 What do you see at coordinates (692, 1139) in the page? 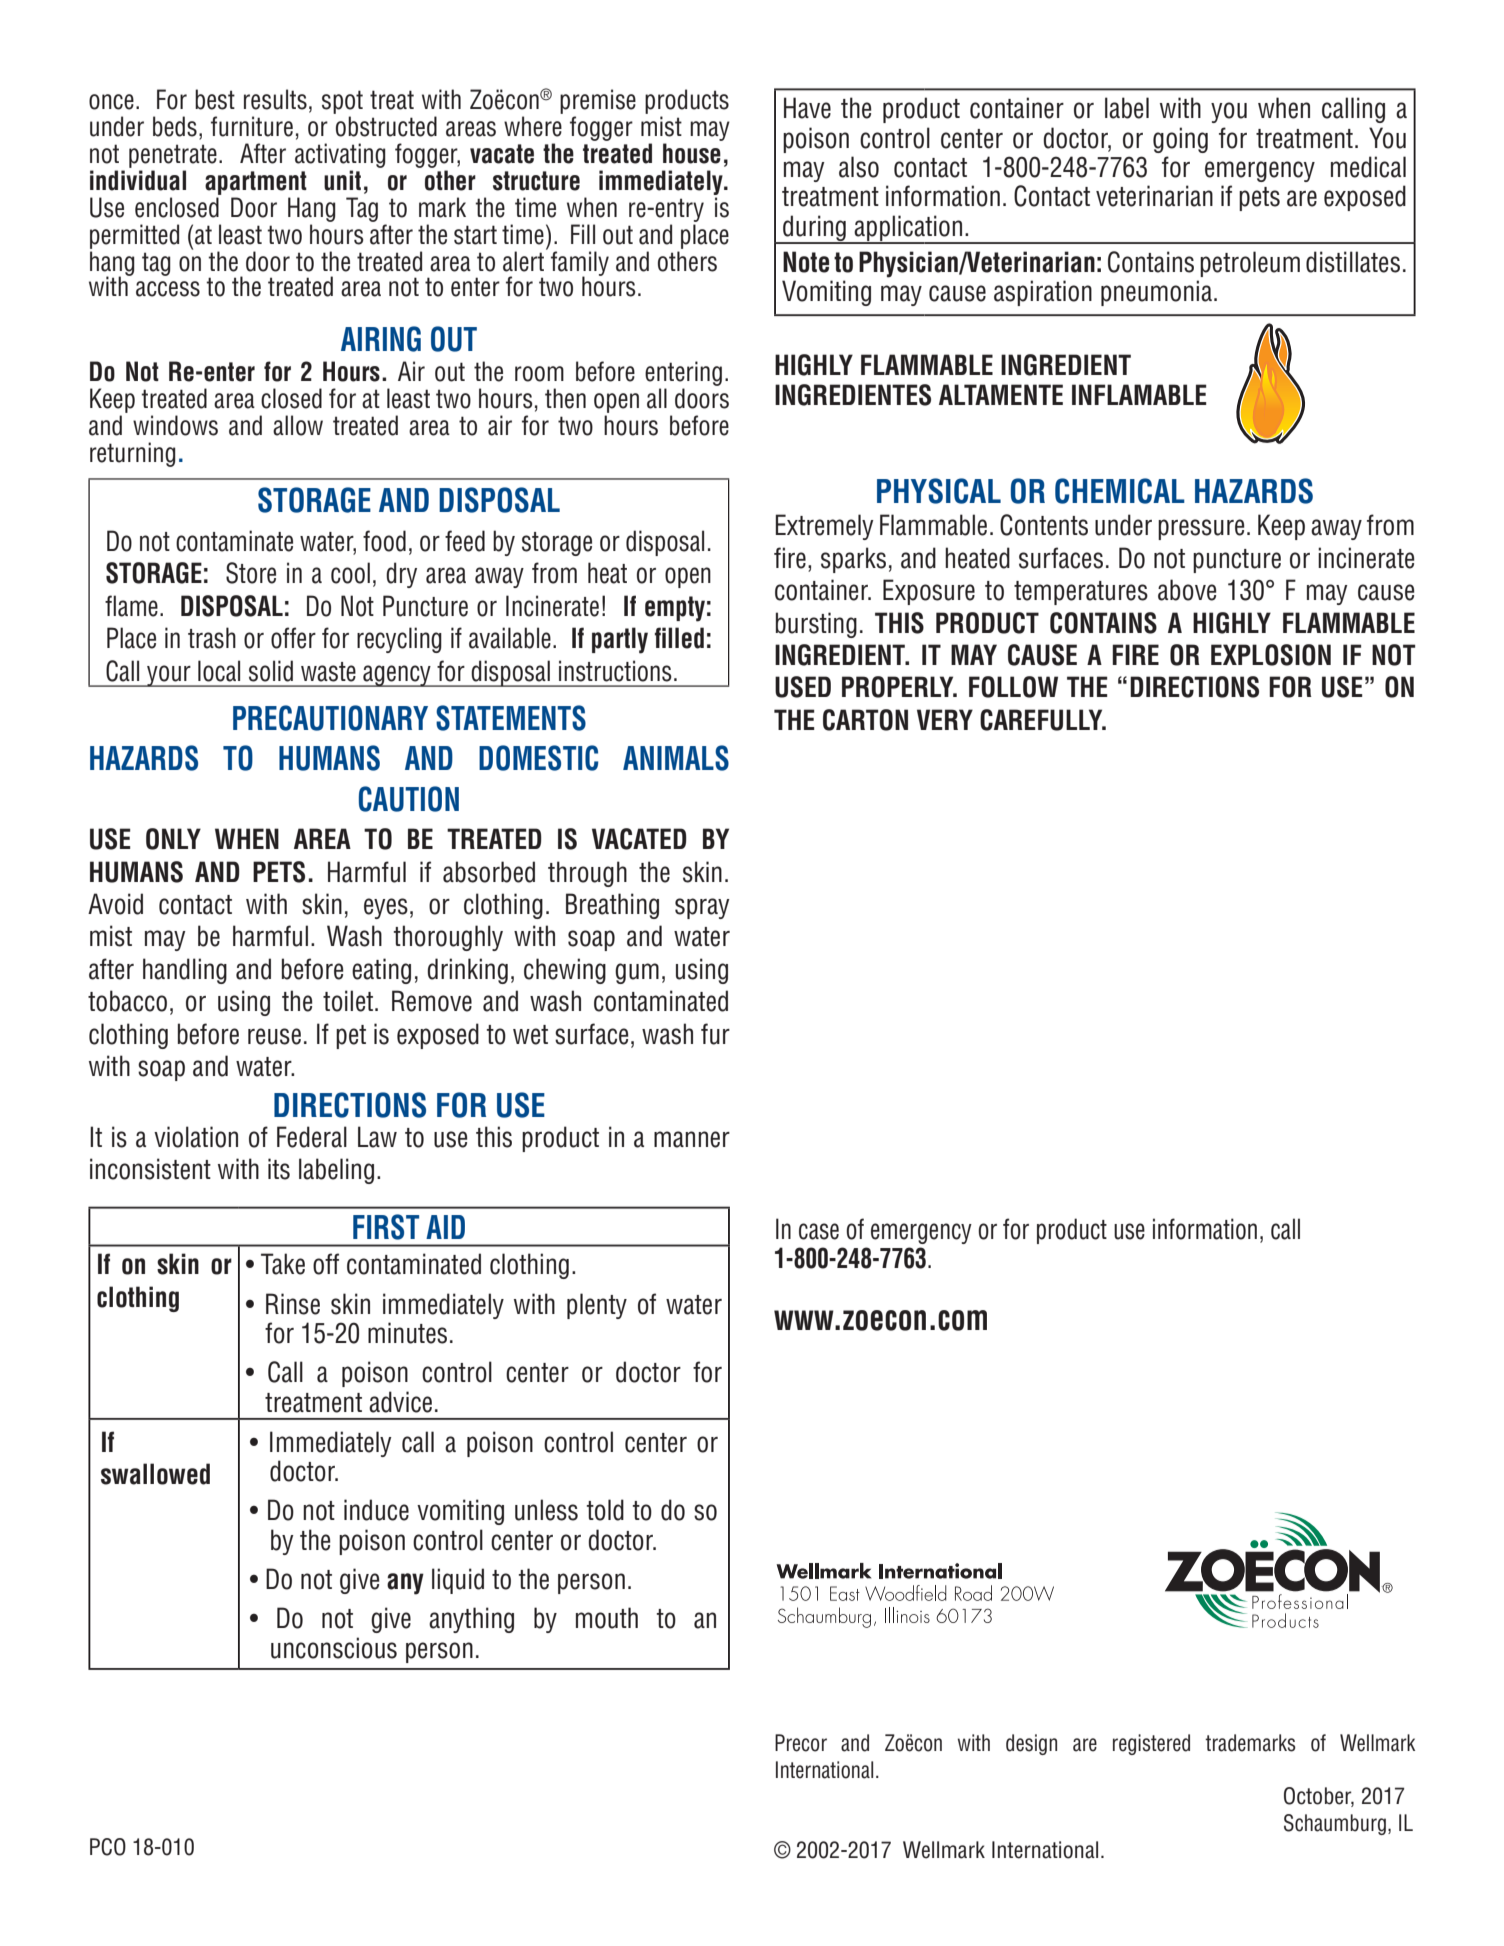
I see `manner` at bounding box center [692, 1139].
